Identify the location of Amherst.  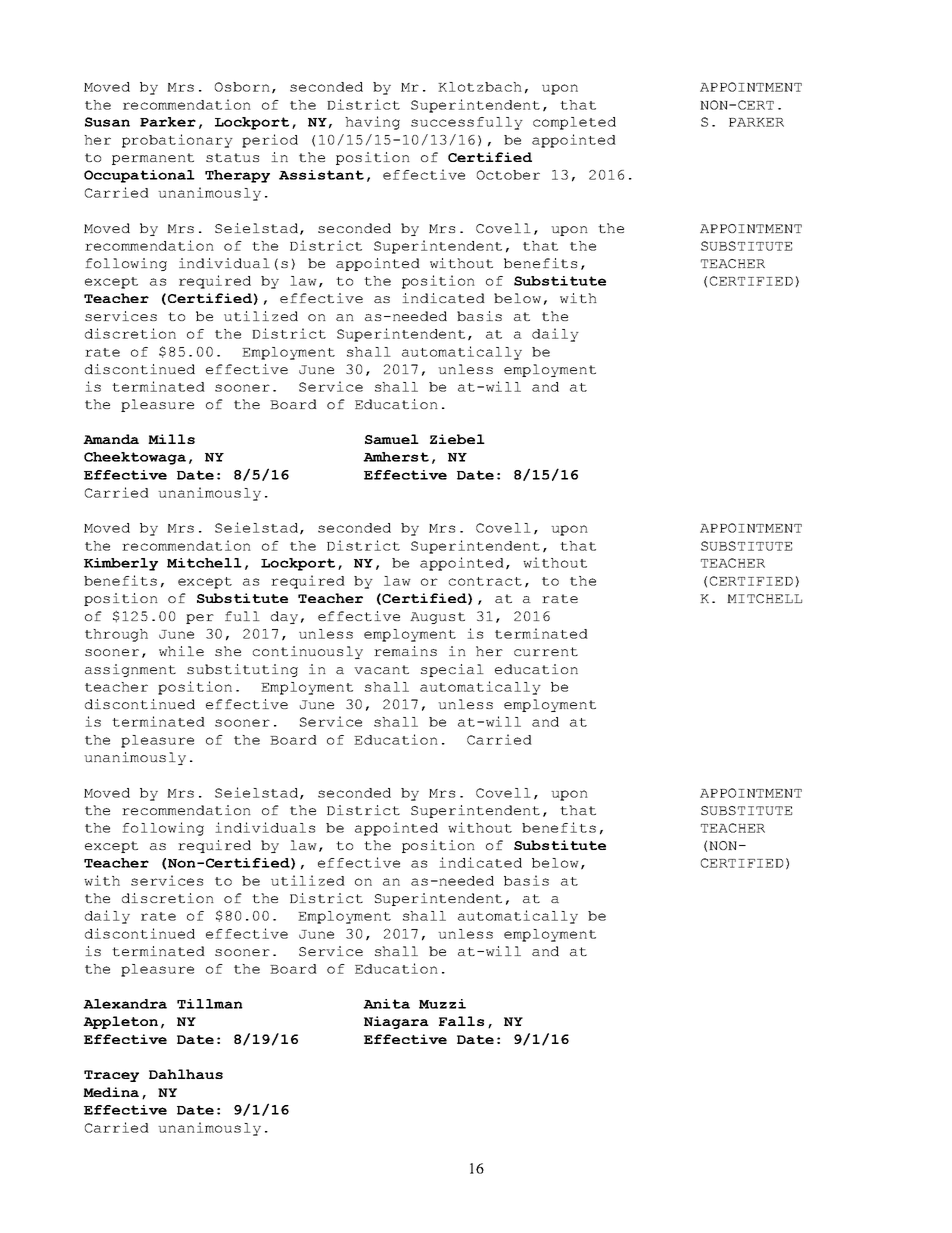
(396, 457).
